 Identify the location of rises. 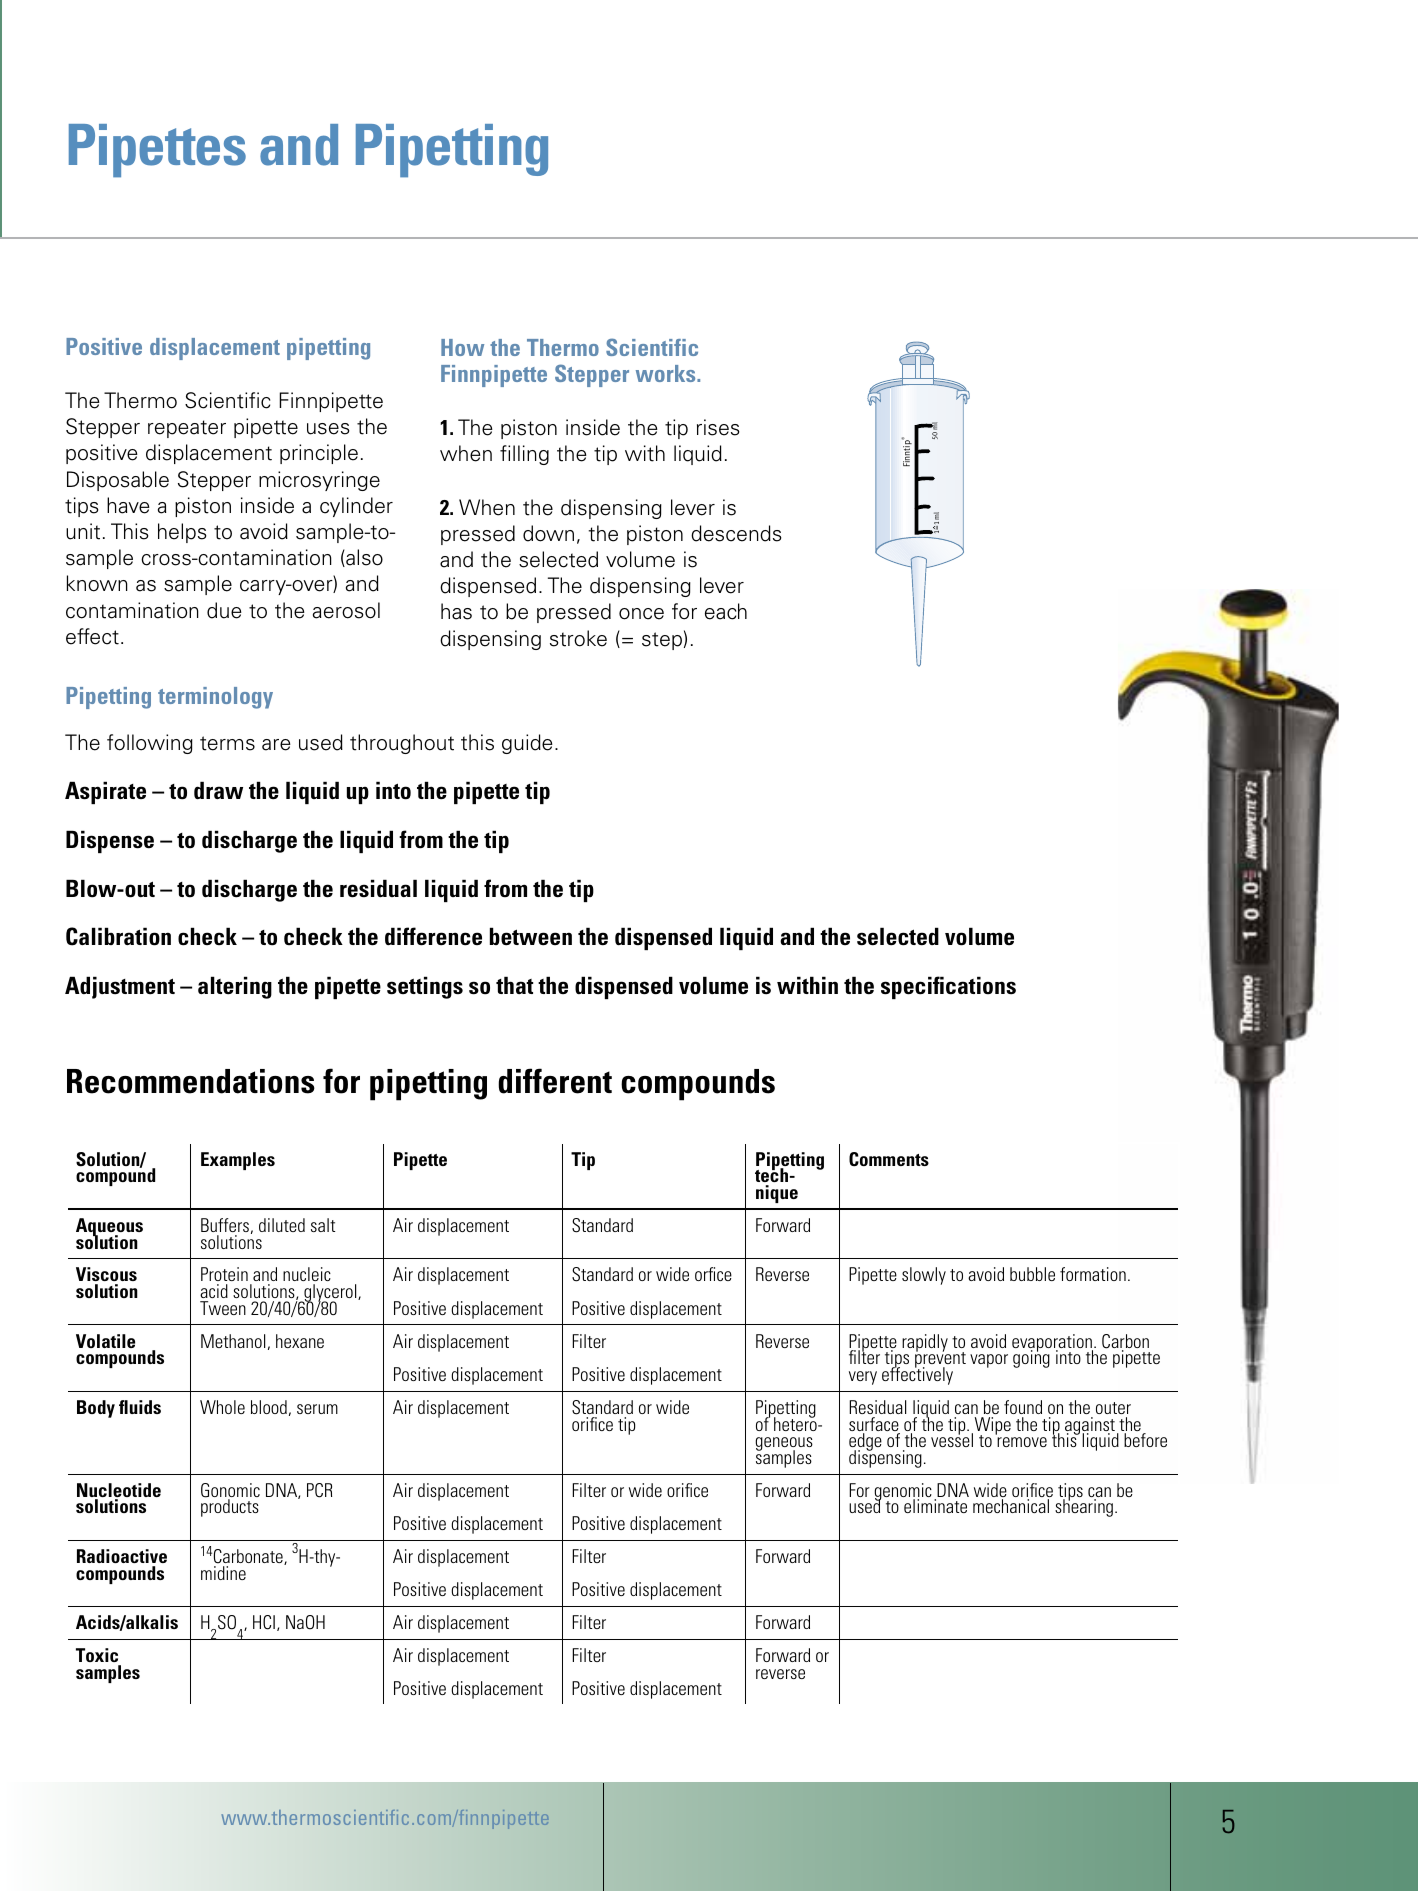
(718, 427).
